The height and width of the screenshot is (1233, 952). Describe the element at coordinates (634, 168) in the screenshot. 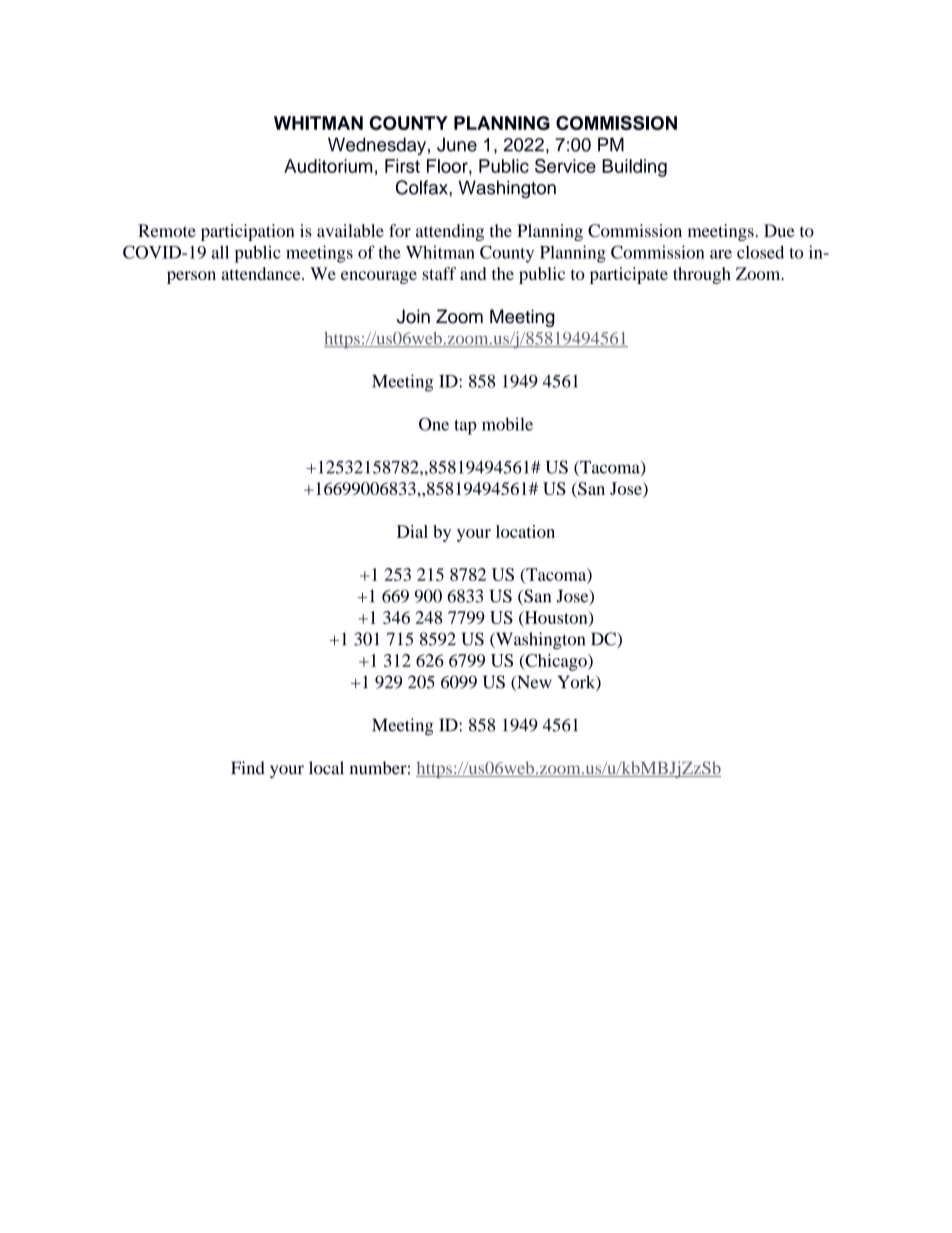

I see `Building` at that location.
